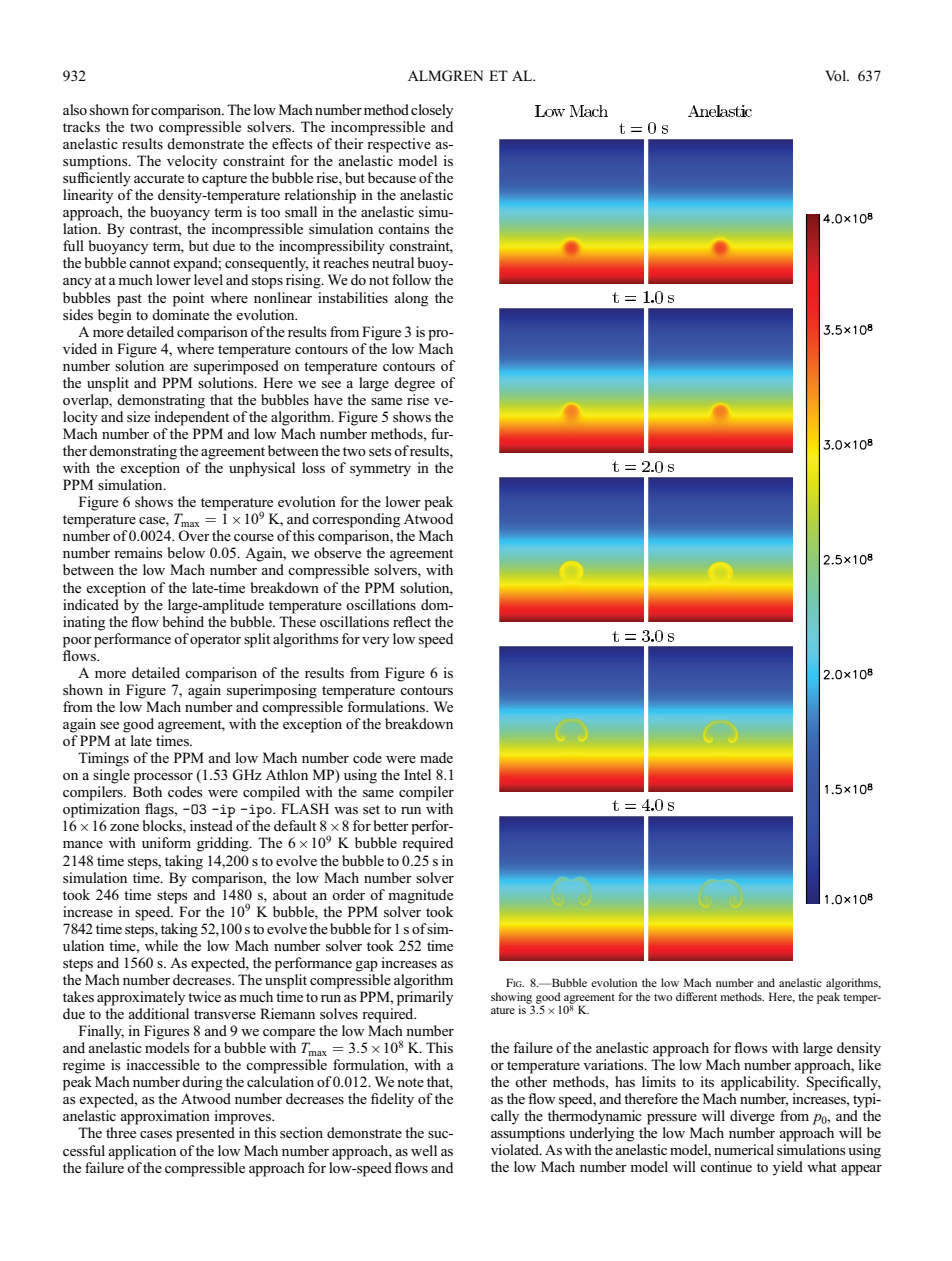 The height and width of the screenshot is (1261, 952). Describe the element at coordinates (191, 418) in the screenshot. I see `independent` at that location.
